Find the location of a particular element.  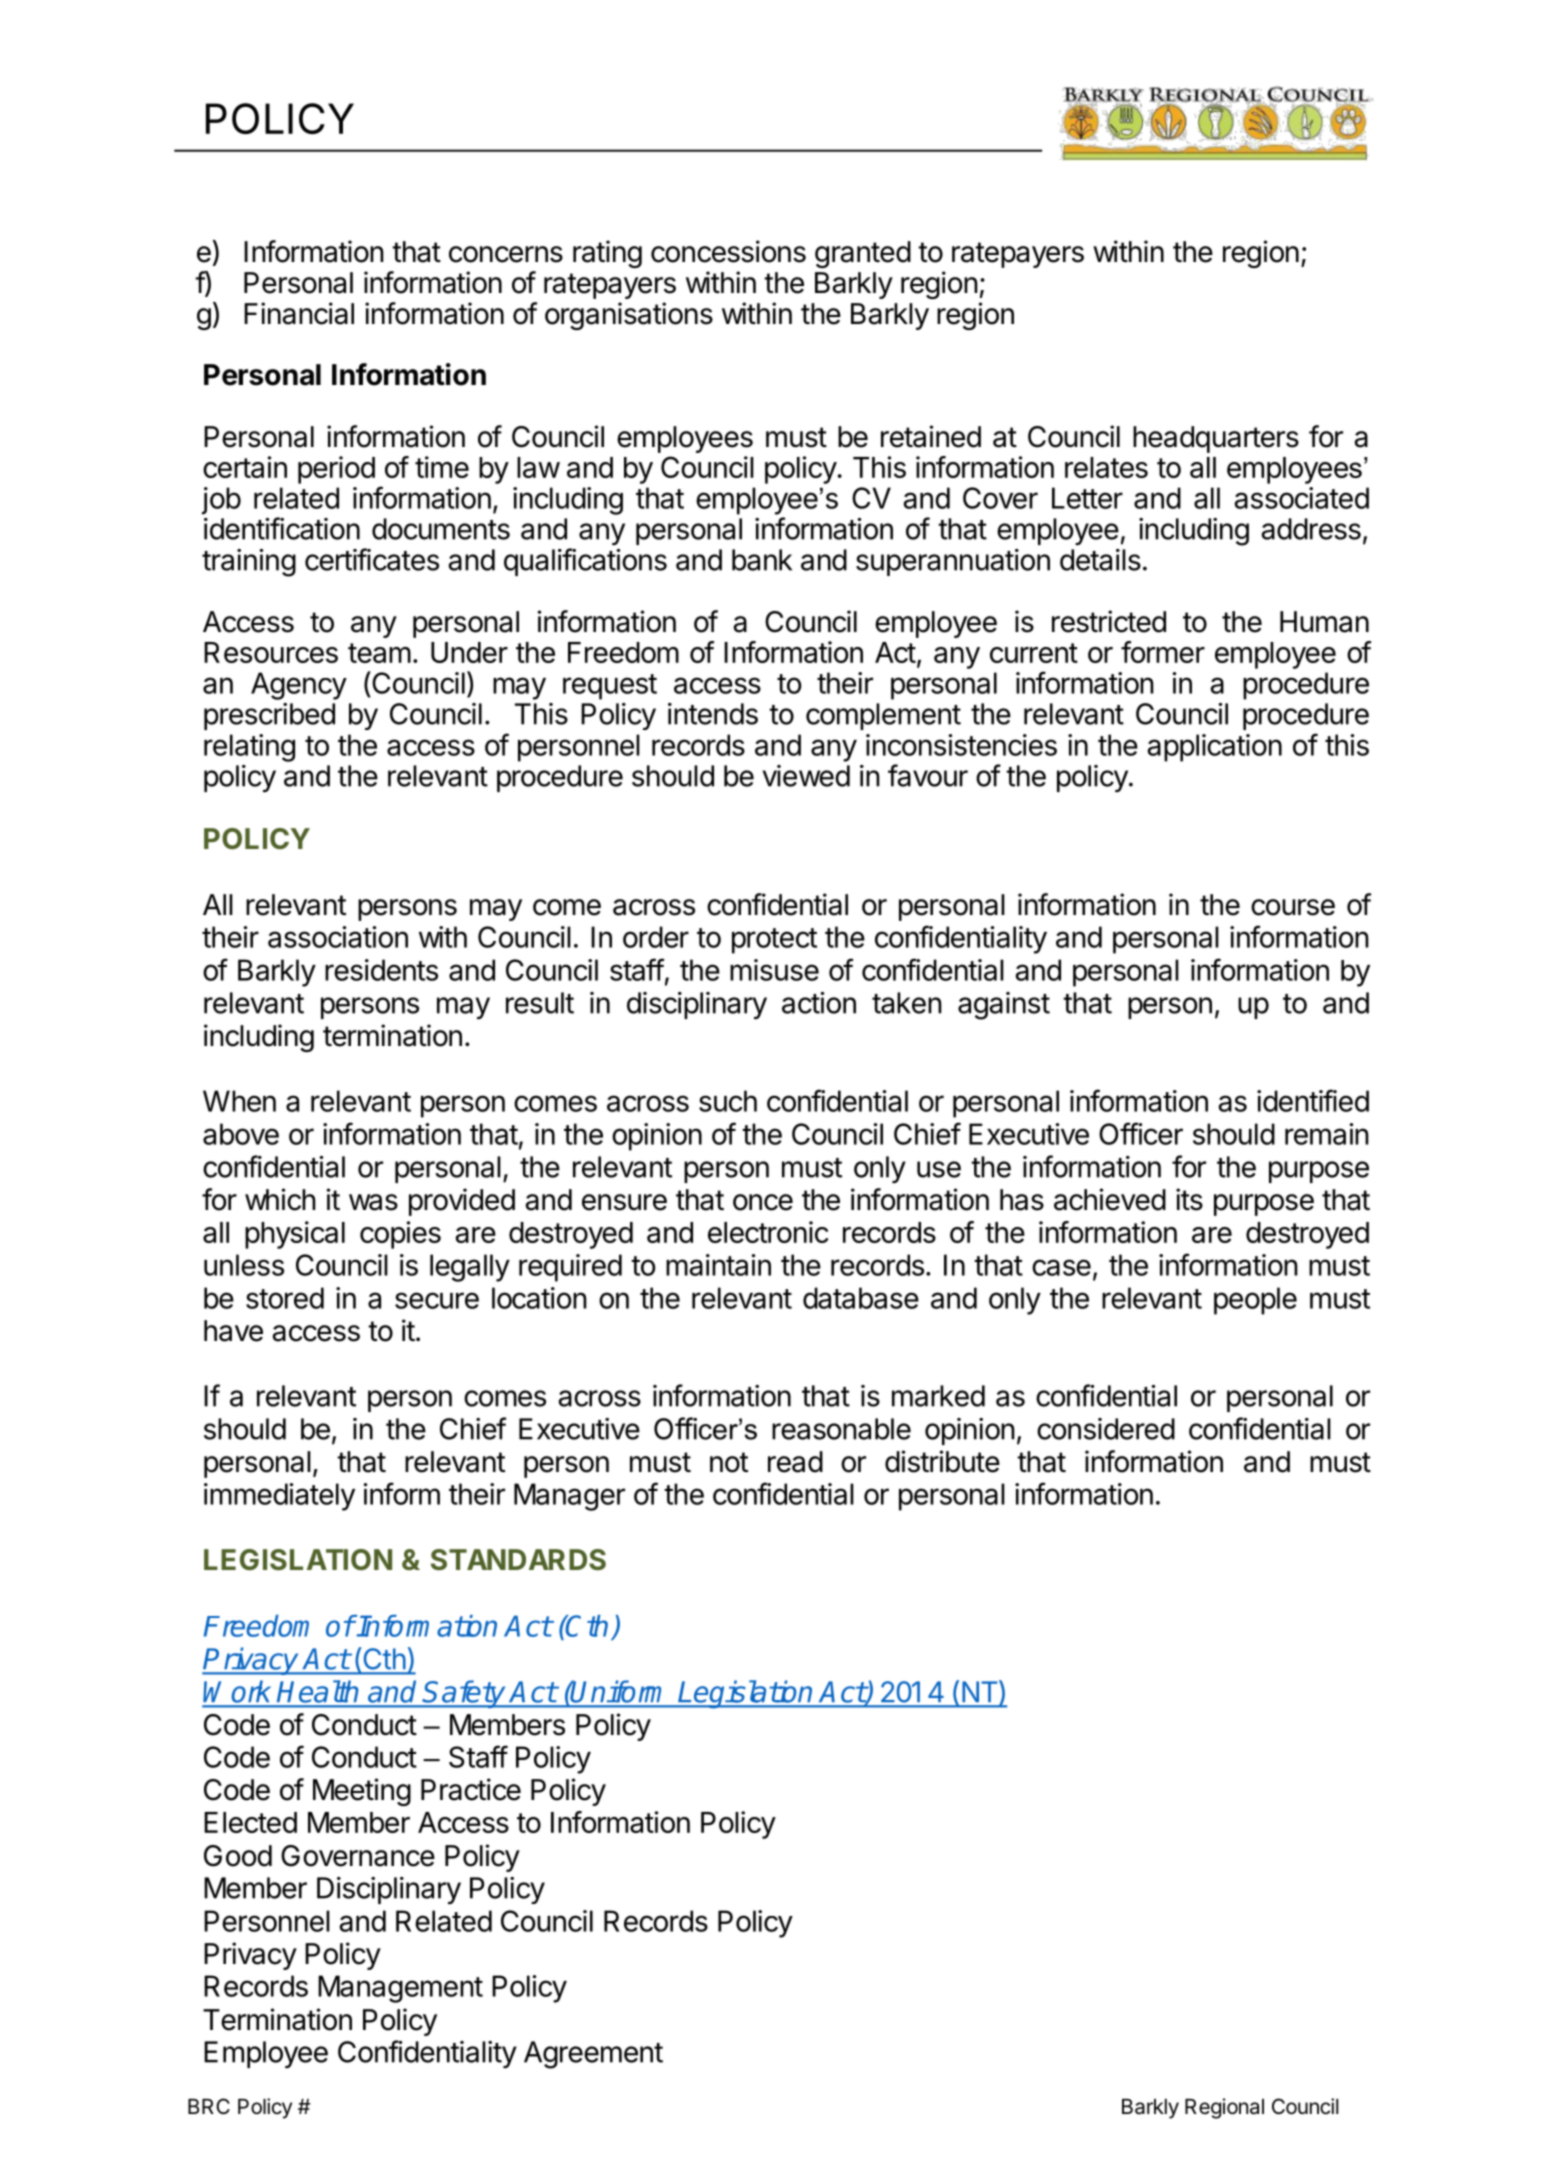

protect is located at coordinates (774, 941).
